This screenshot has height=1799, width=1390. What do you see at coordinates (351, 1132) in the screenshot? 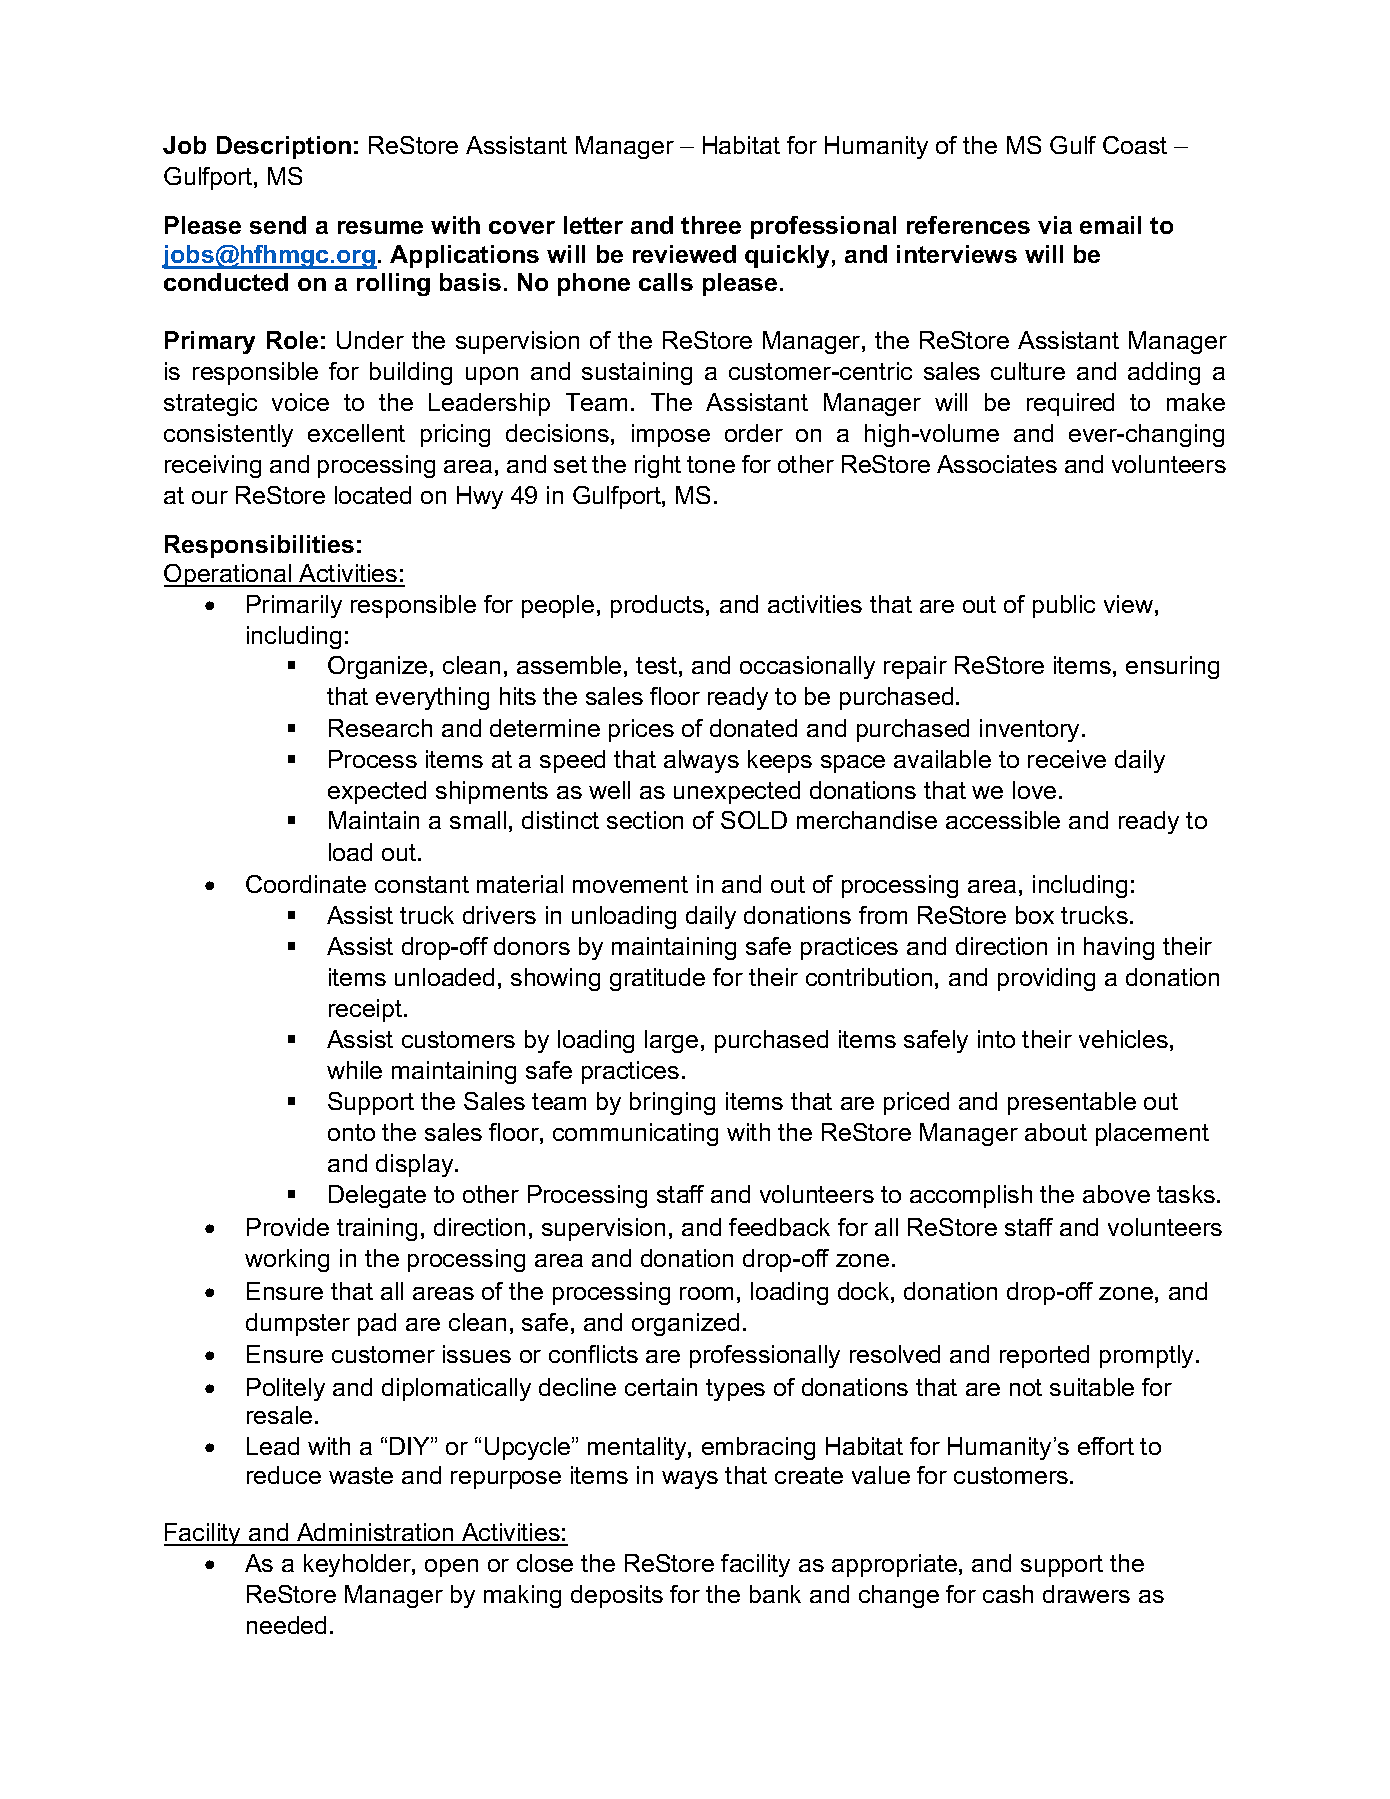
I see `onto` at bounding box center [351, 1132].
